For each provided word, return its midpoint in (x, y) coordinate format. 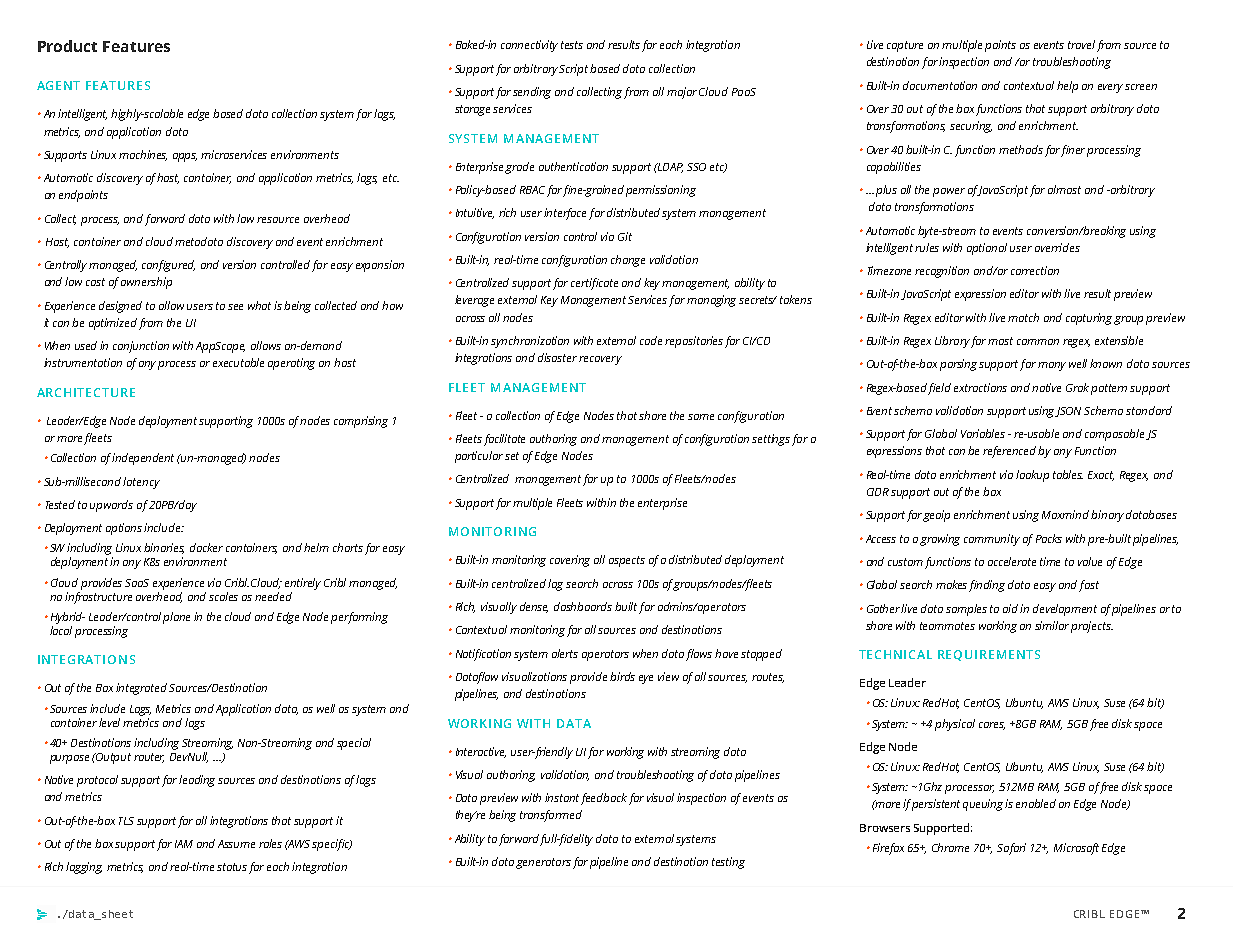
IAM (184, 844)
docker (206, 547)
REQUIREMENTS (989, 655)
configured (168, 266)
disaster (557, 357)
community (992, 540)
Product (67, 46)
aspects (627, 561)
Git (625, 236)
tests (572, 45)
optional (987, 249)
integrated (141, 689)
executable (238, 362)
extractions (980, 387)
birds (622, 676)
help (1067, 87)
